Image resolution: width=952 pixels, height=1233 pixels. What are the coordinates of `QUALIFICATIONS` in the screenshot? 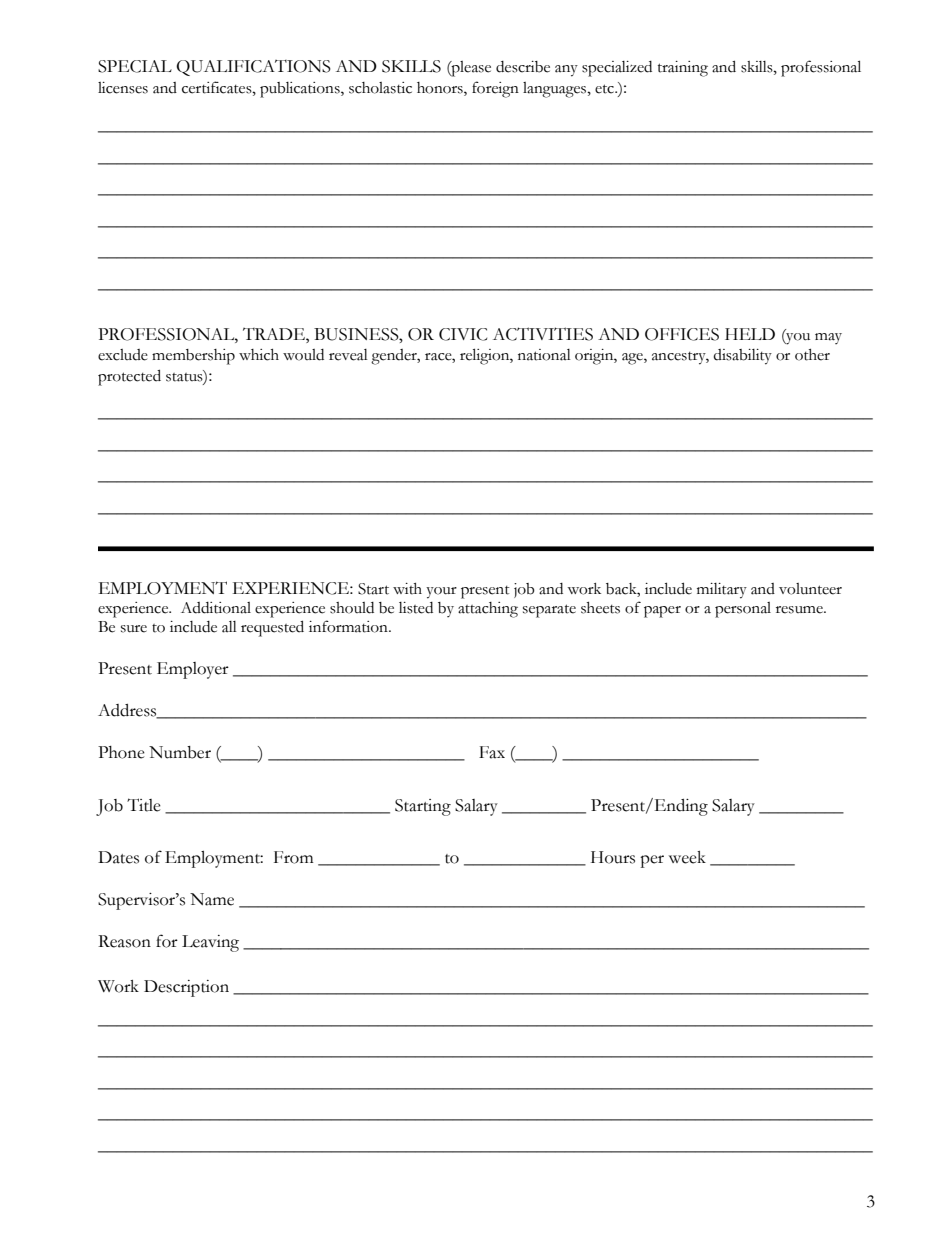 It's located at (253, 68).
